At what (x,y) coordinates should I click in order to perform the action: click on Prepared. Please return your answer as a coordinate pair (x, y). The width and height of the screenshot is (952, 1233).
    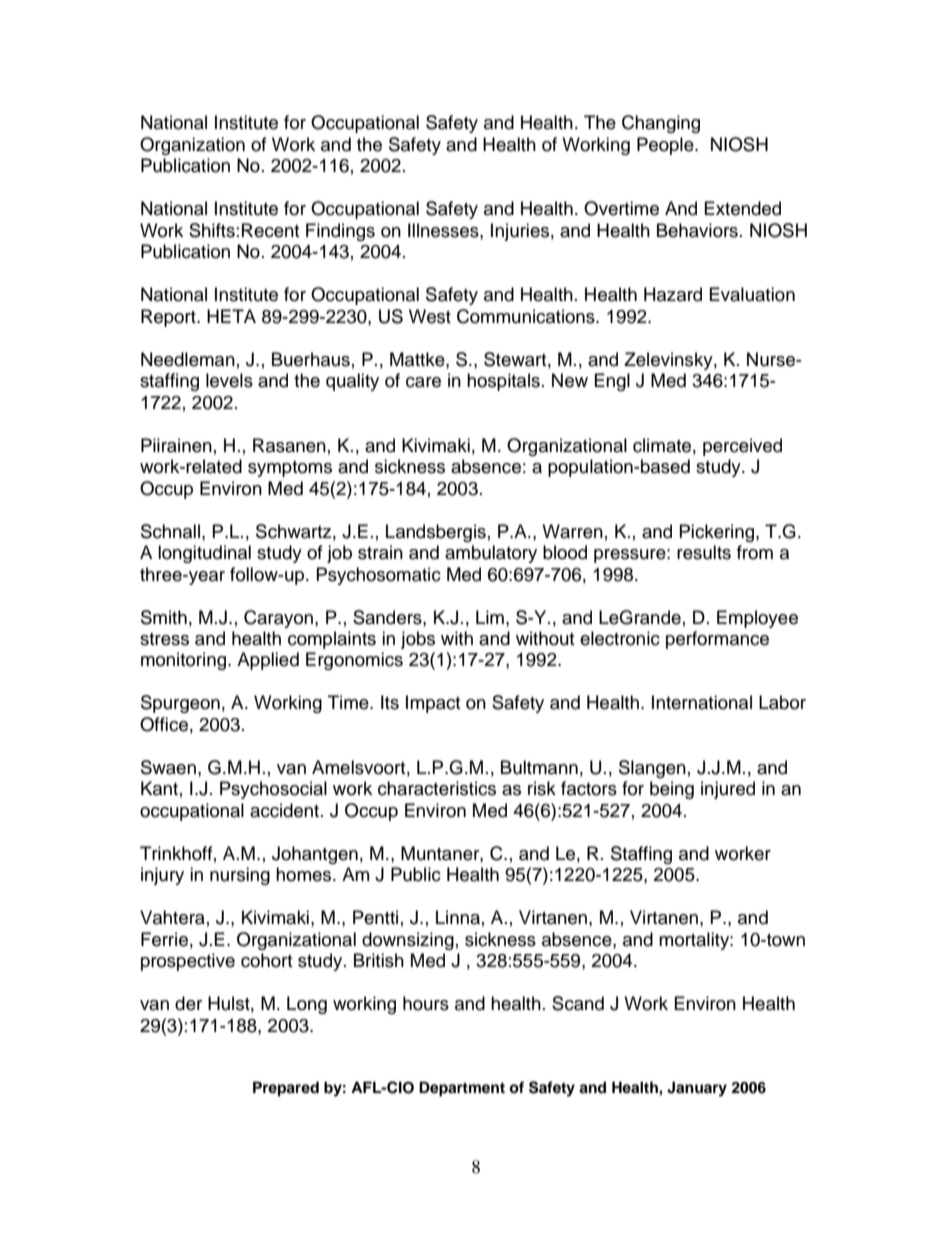
    Looking at the image, I should click on (286, 1089).
